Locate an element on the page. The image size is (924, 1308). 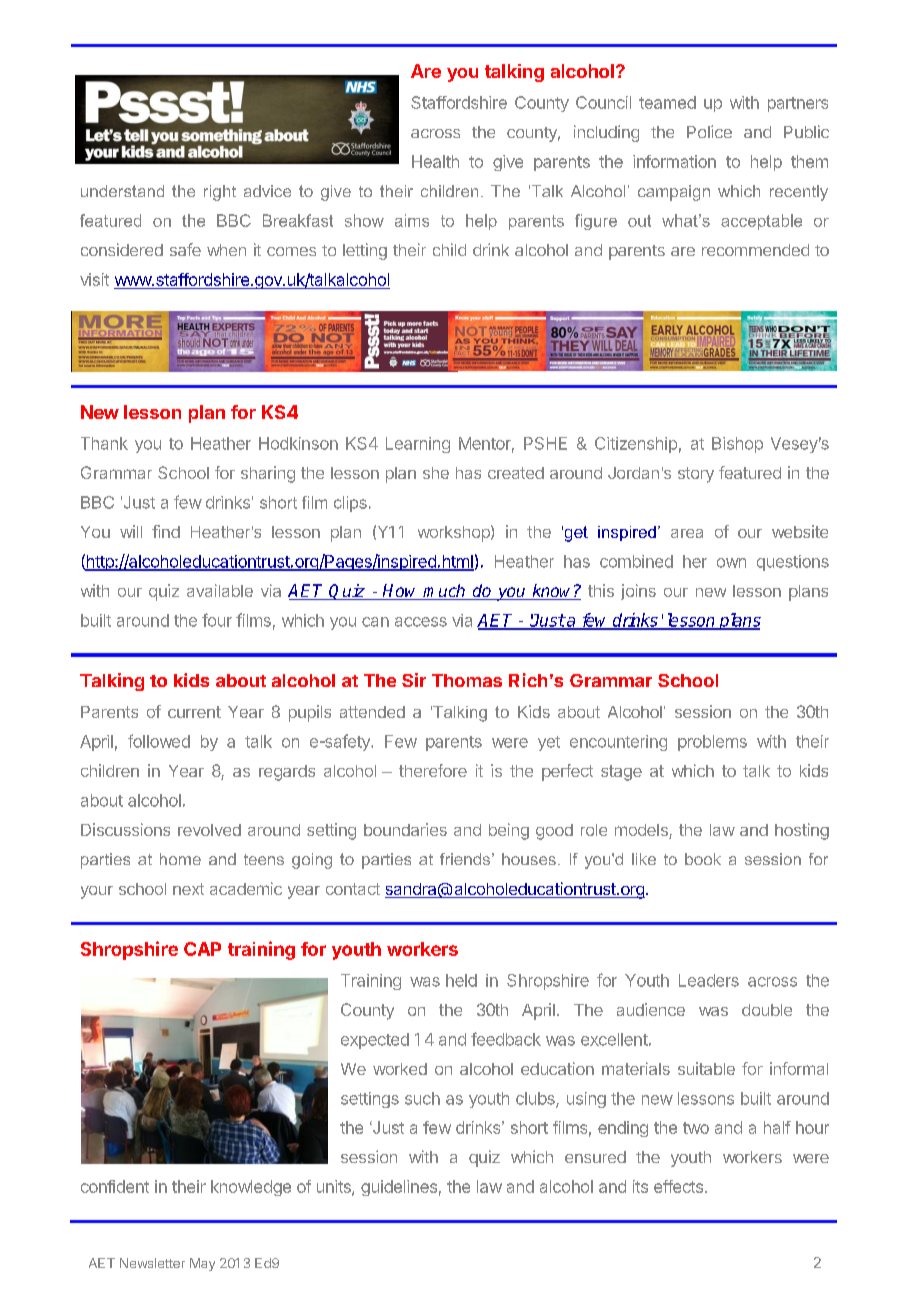
Thomas is located at coordinates (467, 680).
